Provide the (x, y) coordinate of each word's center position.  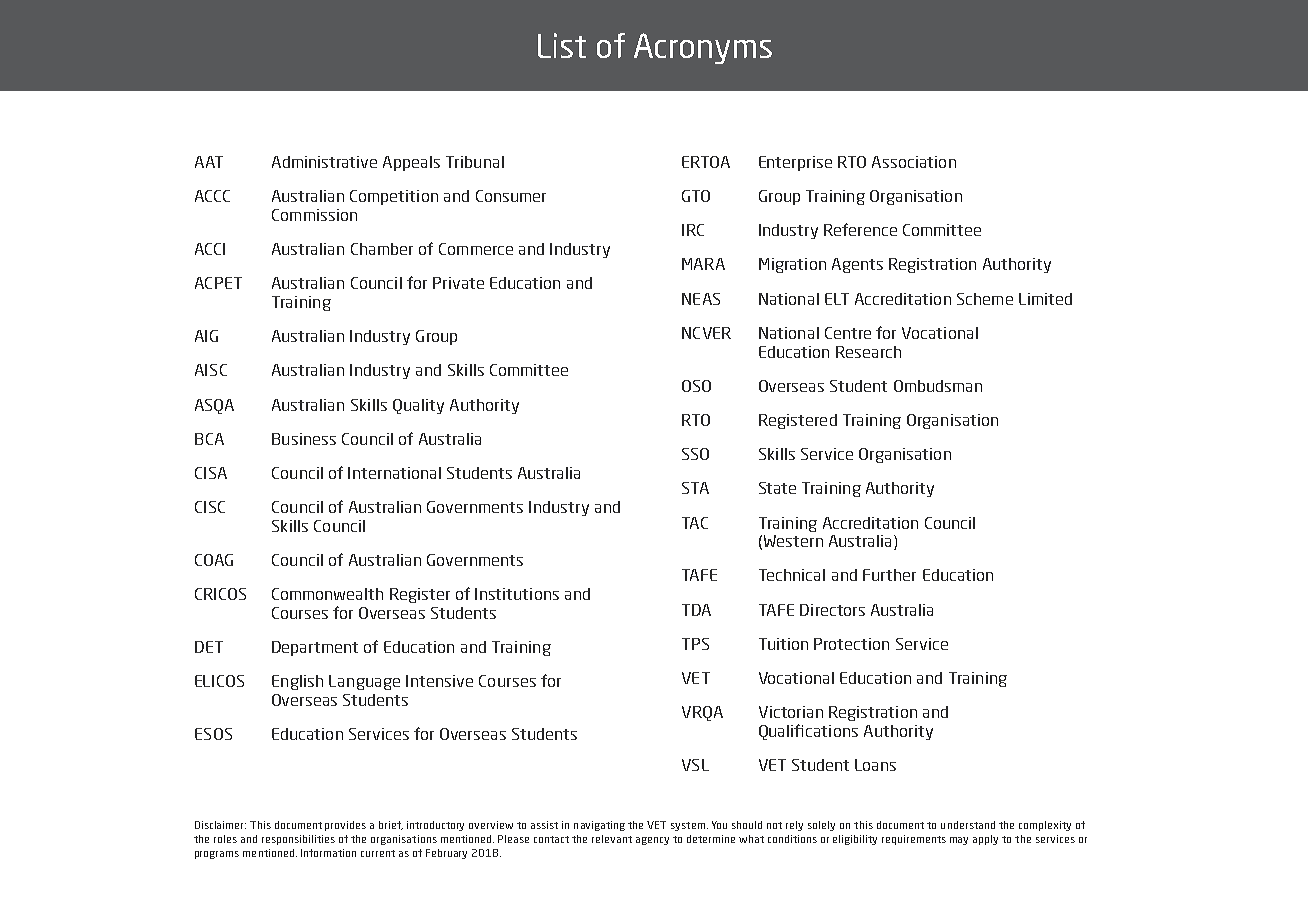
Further (889, 575)
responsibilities (298, 840)
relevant (612, 839)
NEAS (701, 299)
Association (914, 162)
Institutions (517, 594)
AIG (206, 336)
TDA (696, 610)
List (562, 45)
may (959, 841)
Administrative (324, 162)
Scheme (985, 299)
